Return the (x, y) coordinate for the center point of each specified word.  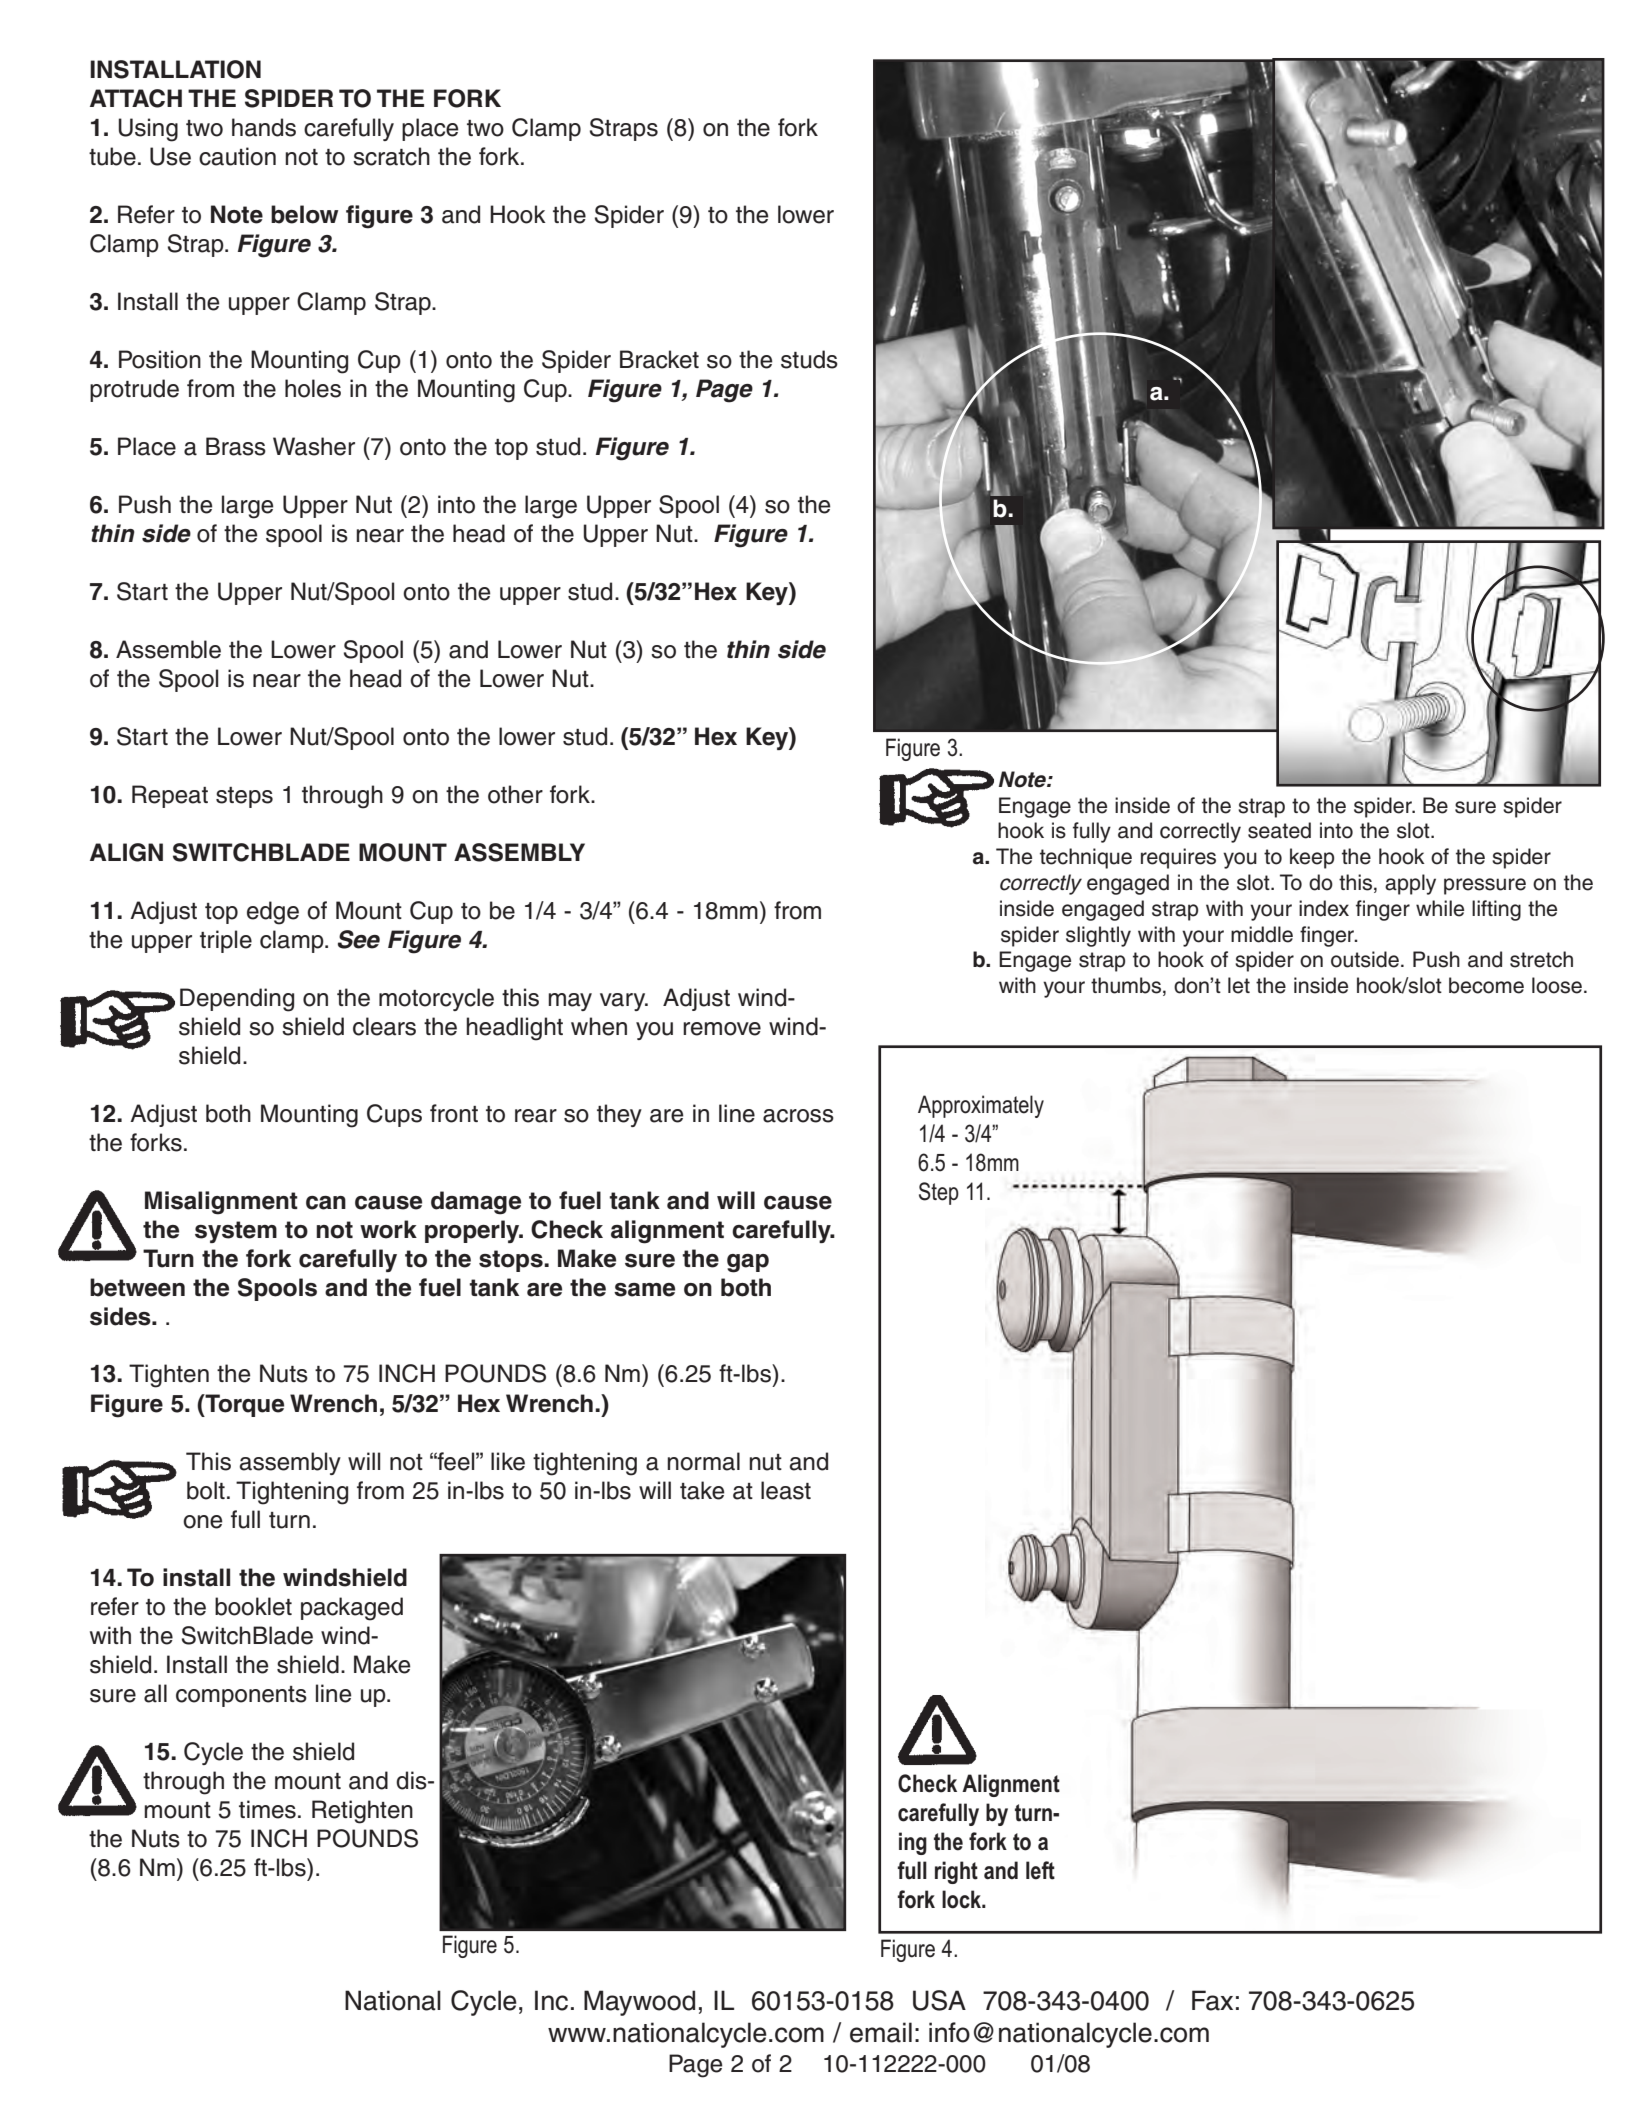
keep (1312, 858)
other (515, 794)
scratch (391, 156)
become (1486, 985)
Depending (237, 1000)
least (786, 1490)
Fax (1212, 2000)
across (798, 1116)
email (881, 2032)
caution (237, 156)
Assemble (168, 649)
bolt (206, 1490)
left (1040, 1870)
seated (1279, 830)
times (267, 1809)
